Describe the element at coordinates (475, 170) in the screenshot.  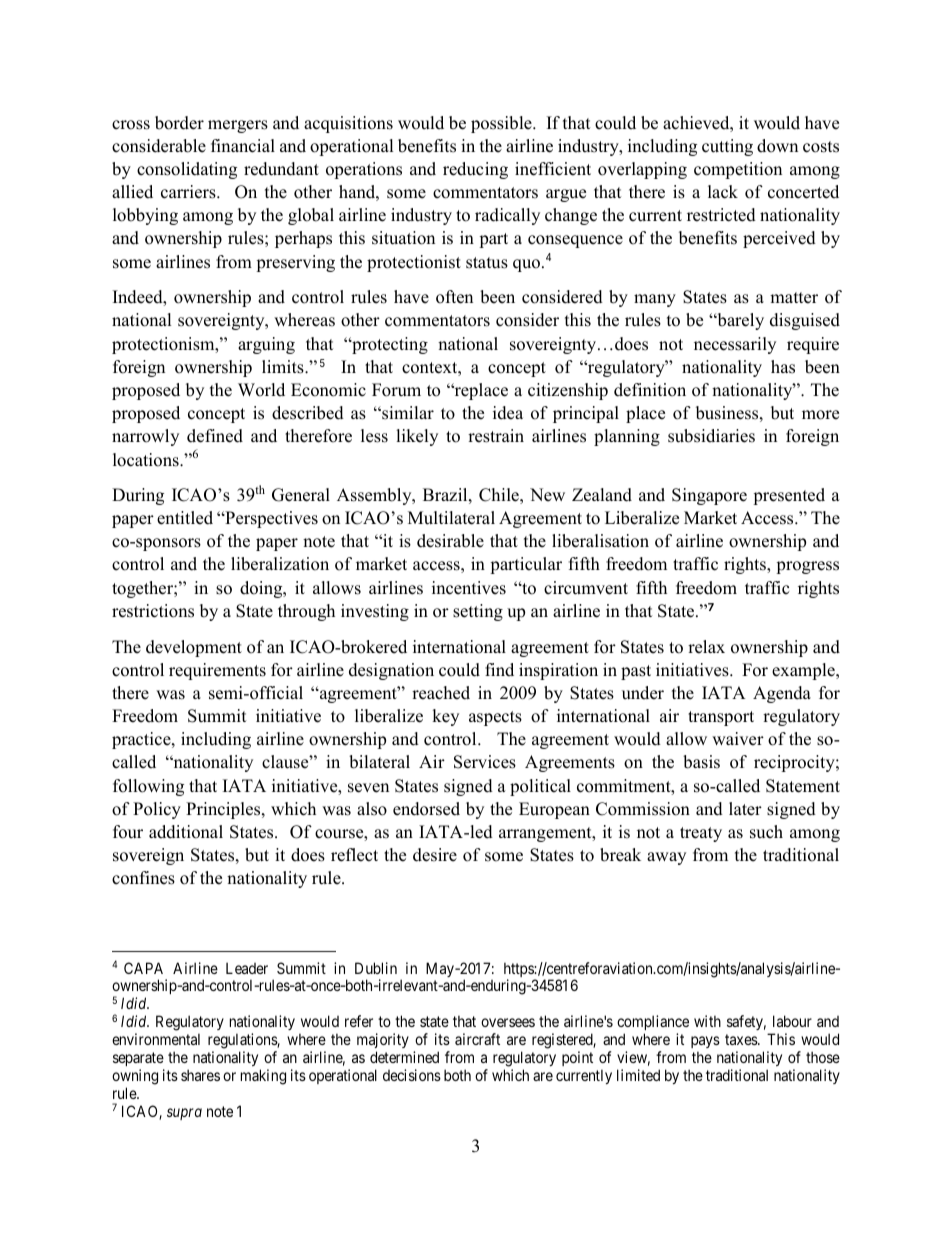
I see `reducing` at that location.
